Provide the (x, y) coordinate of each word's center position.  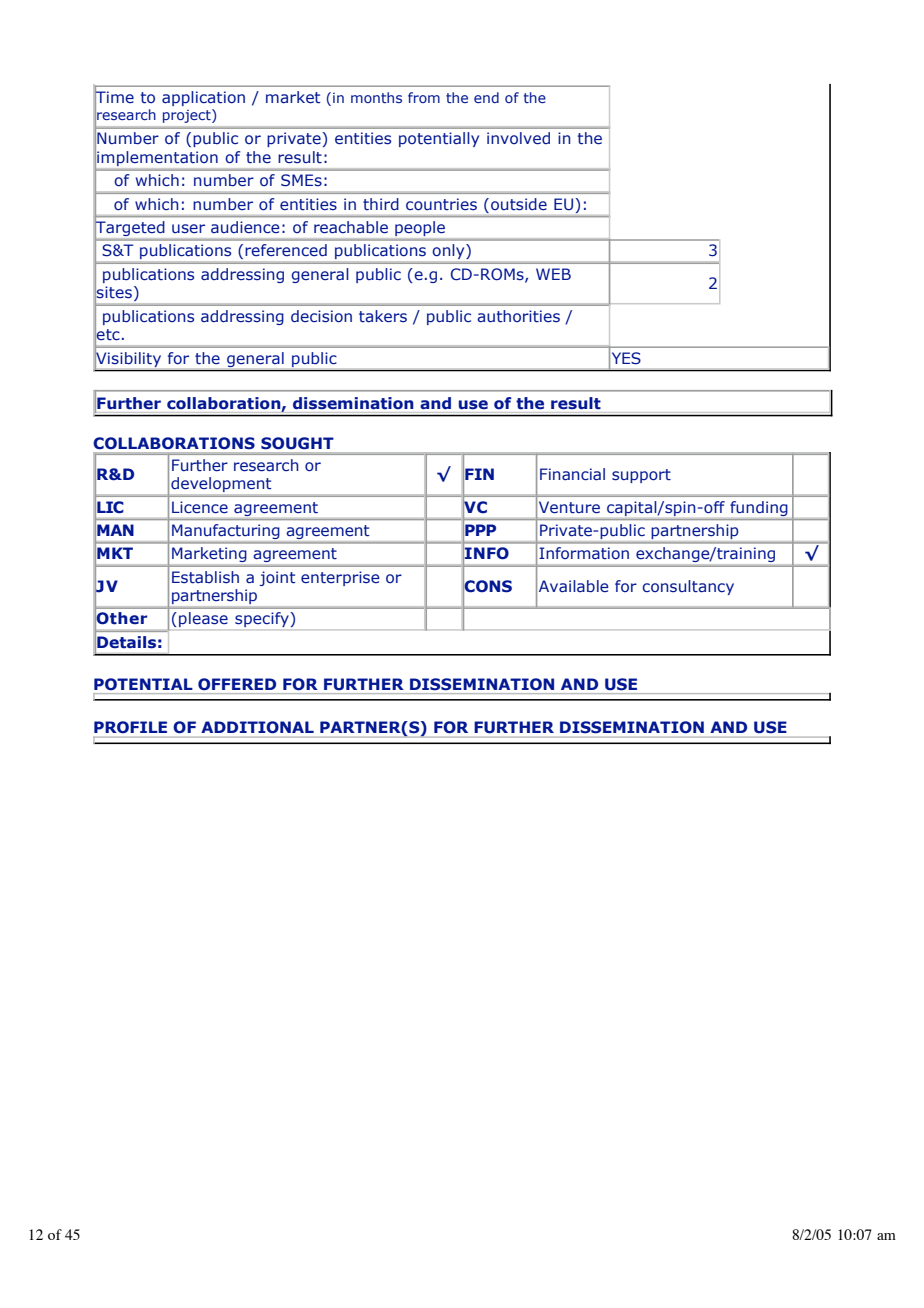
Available (574, 586)
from (424, 97)
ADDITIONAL (257, 727)
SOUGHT (297, 443)
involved (518, 138)
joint (277, 578)
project (188, 116)
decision (321, 316)
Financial (572, 474)
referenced (286, 250)
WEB (553, 274)
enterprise (340, 578)
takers (383, 316)
